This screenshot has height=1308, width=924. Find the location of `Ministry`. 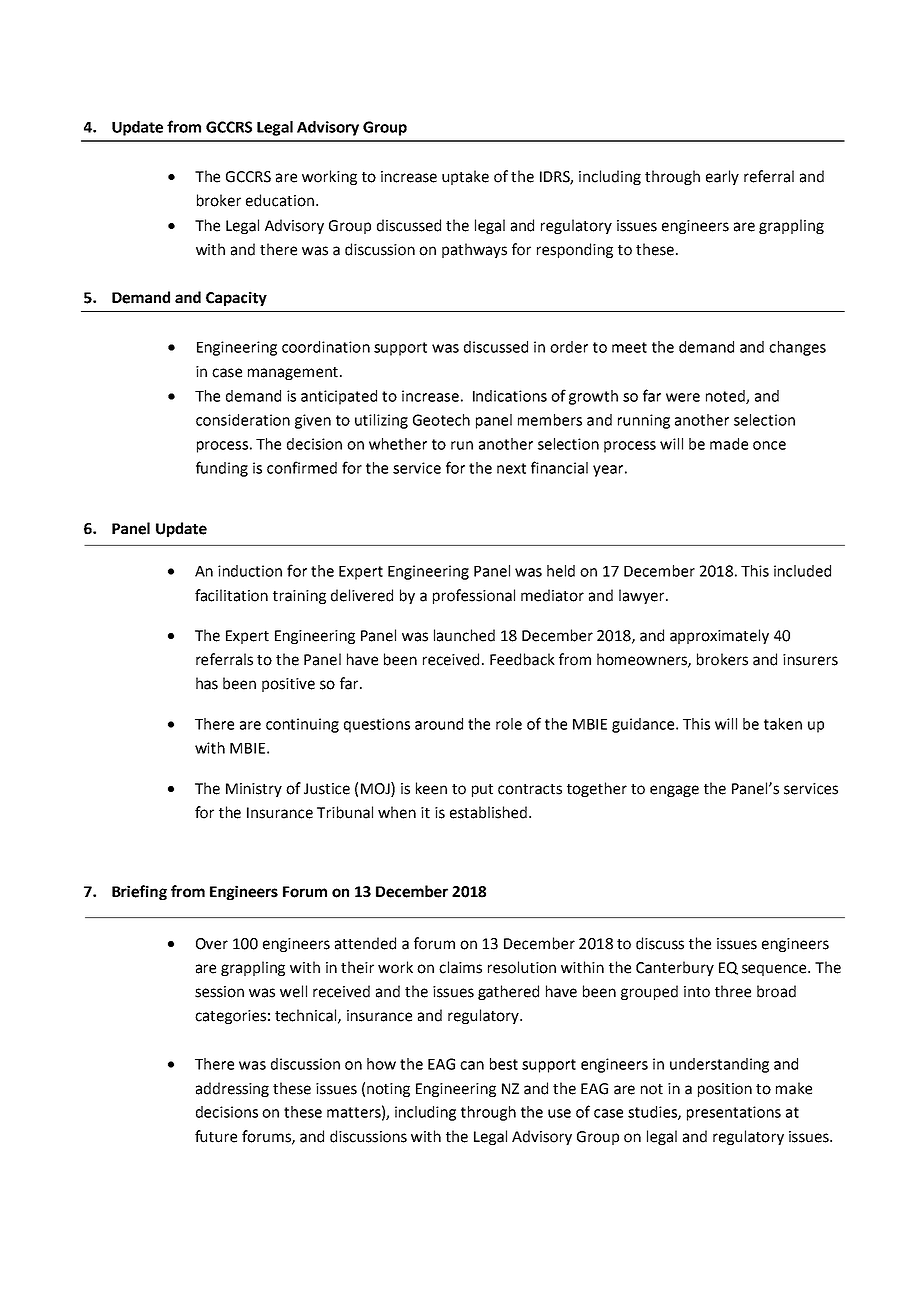

Ministry is located at coordinates (254, 790).
